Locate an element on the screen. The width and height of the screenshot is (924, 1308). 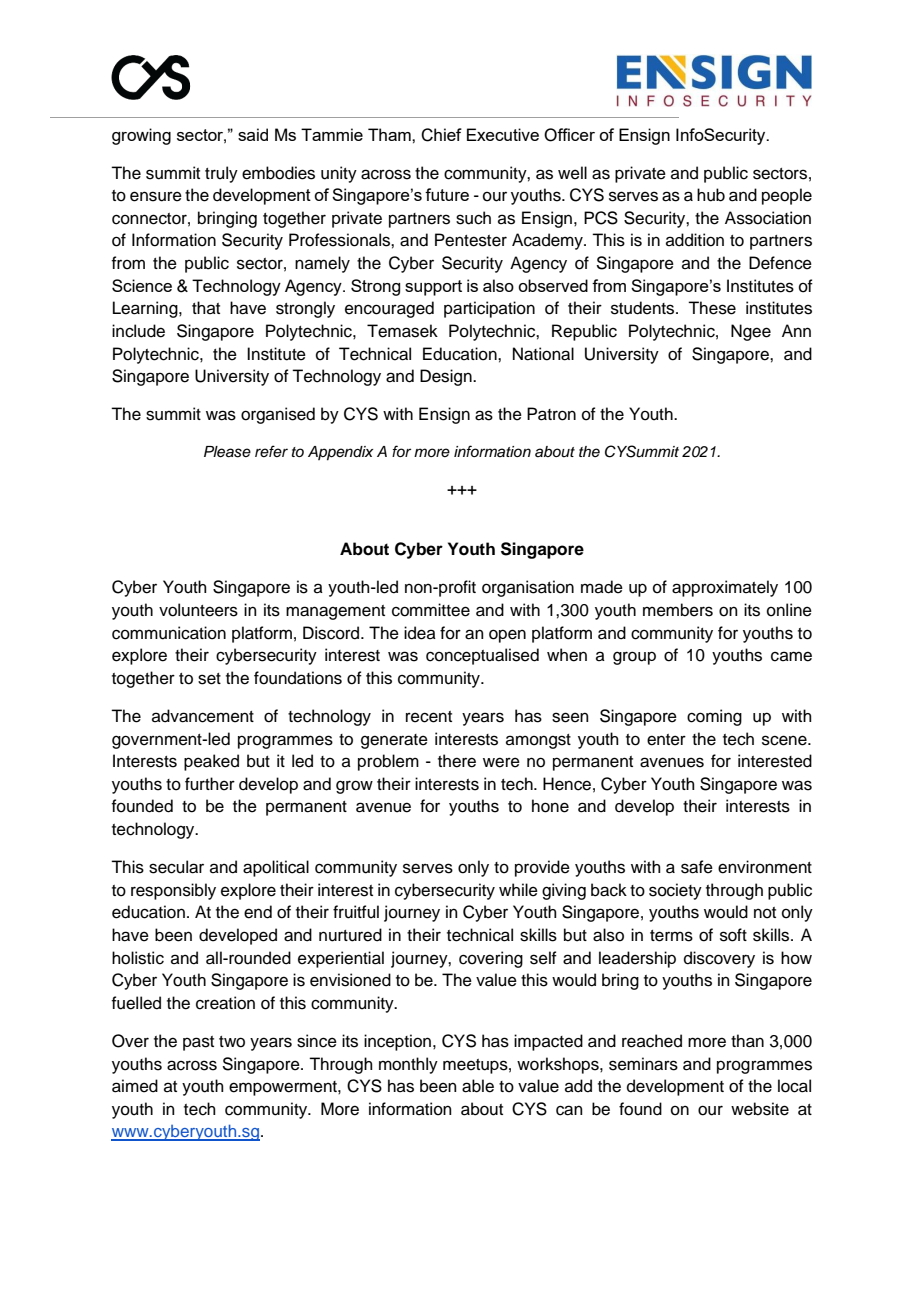
past is located at coordinates (198, 1043).
